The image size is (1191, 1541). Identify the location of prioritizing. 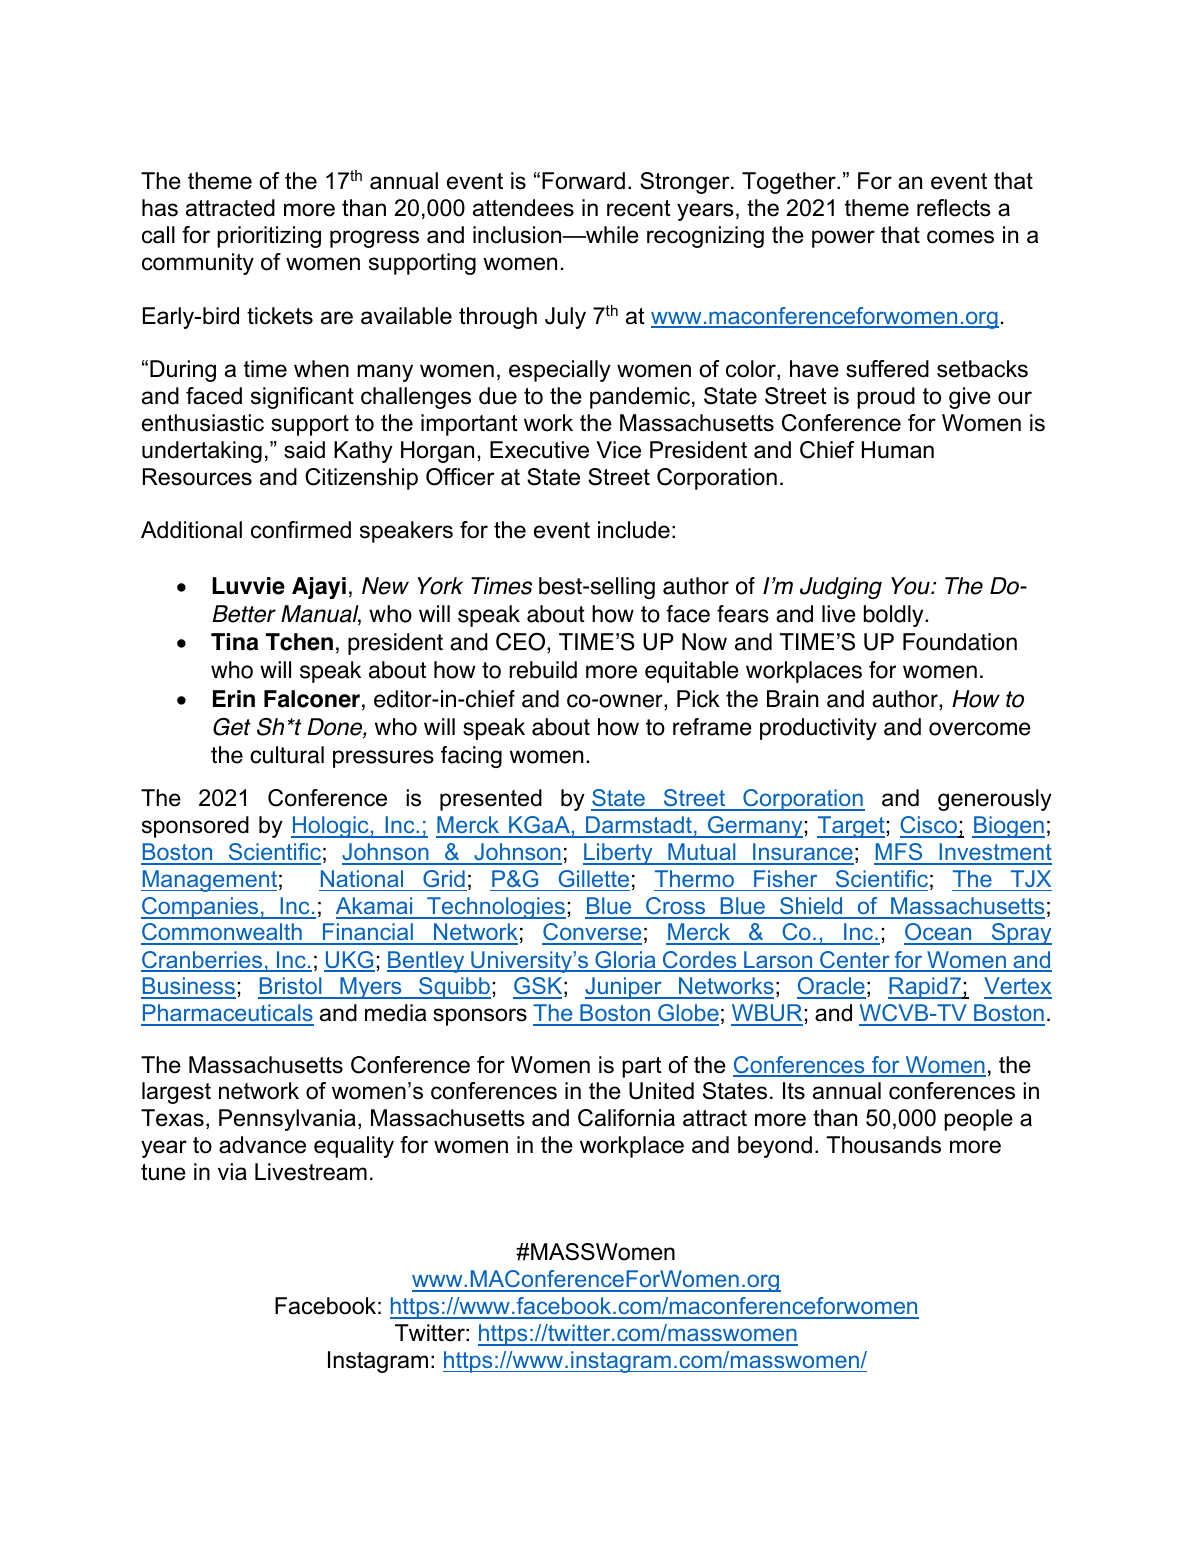
(269, 237).
